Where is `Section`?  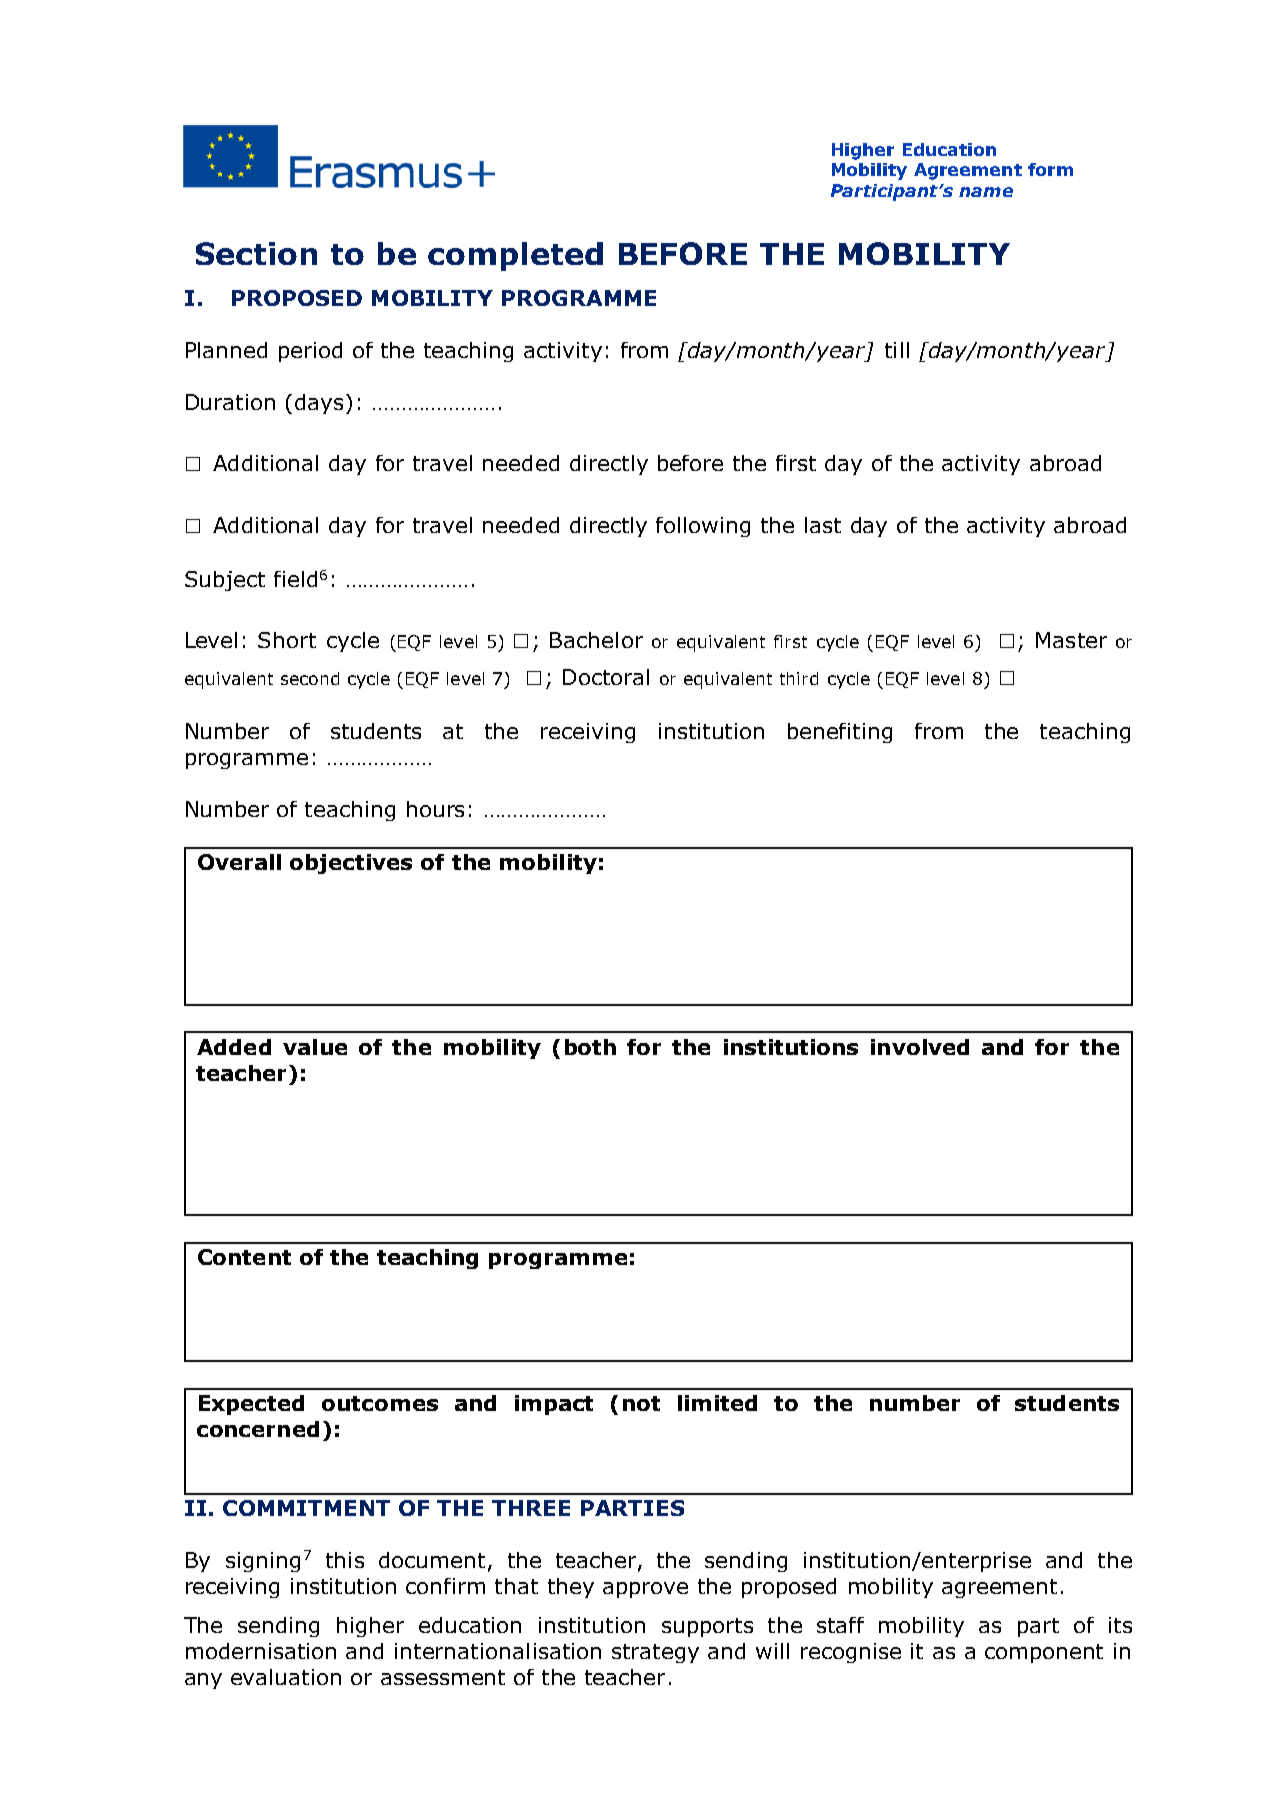 Section is located at coordinates (256, 253).
